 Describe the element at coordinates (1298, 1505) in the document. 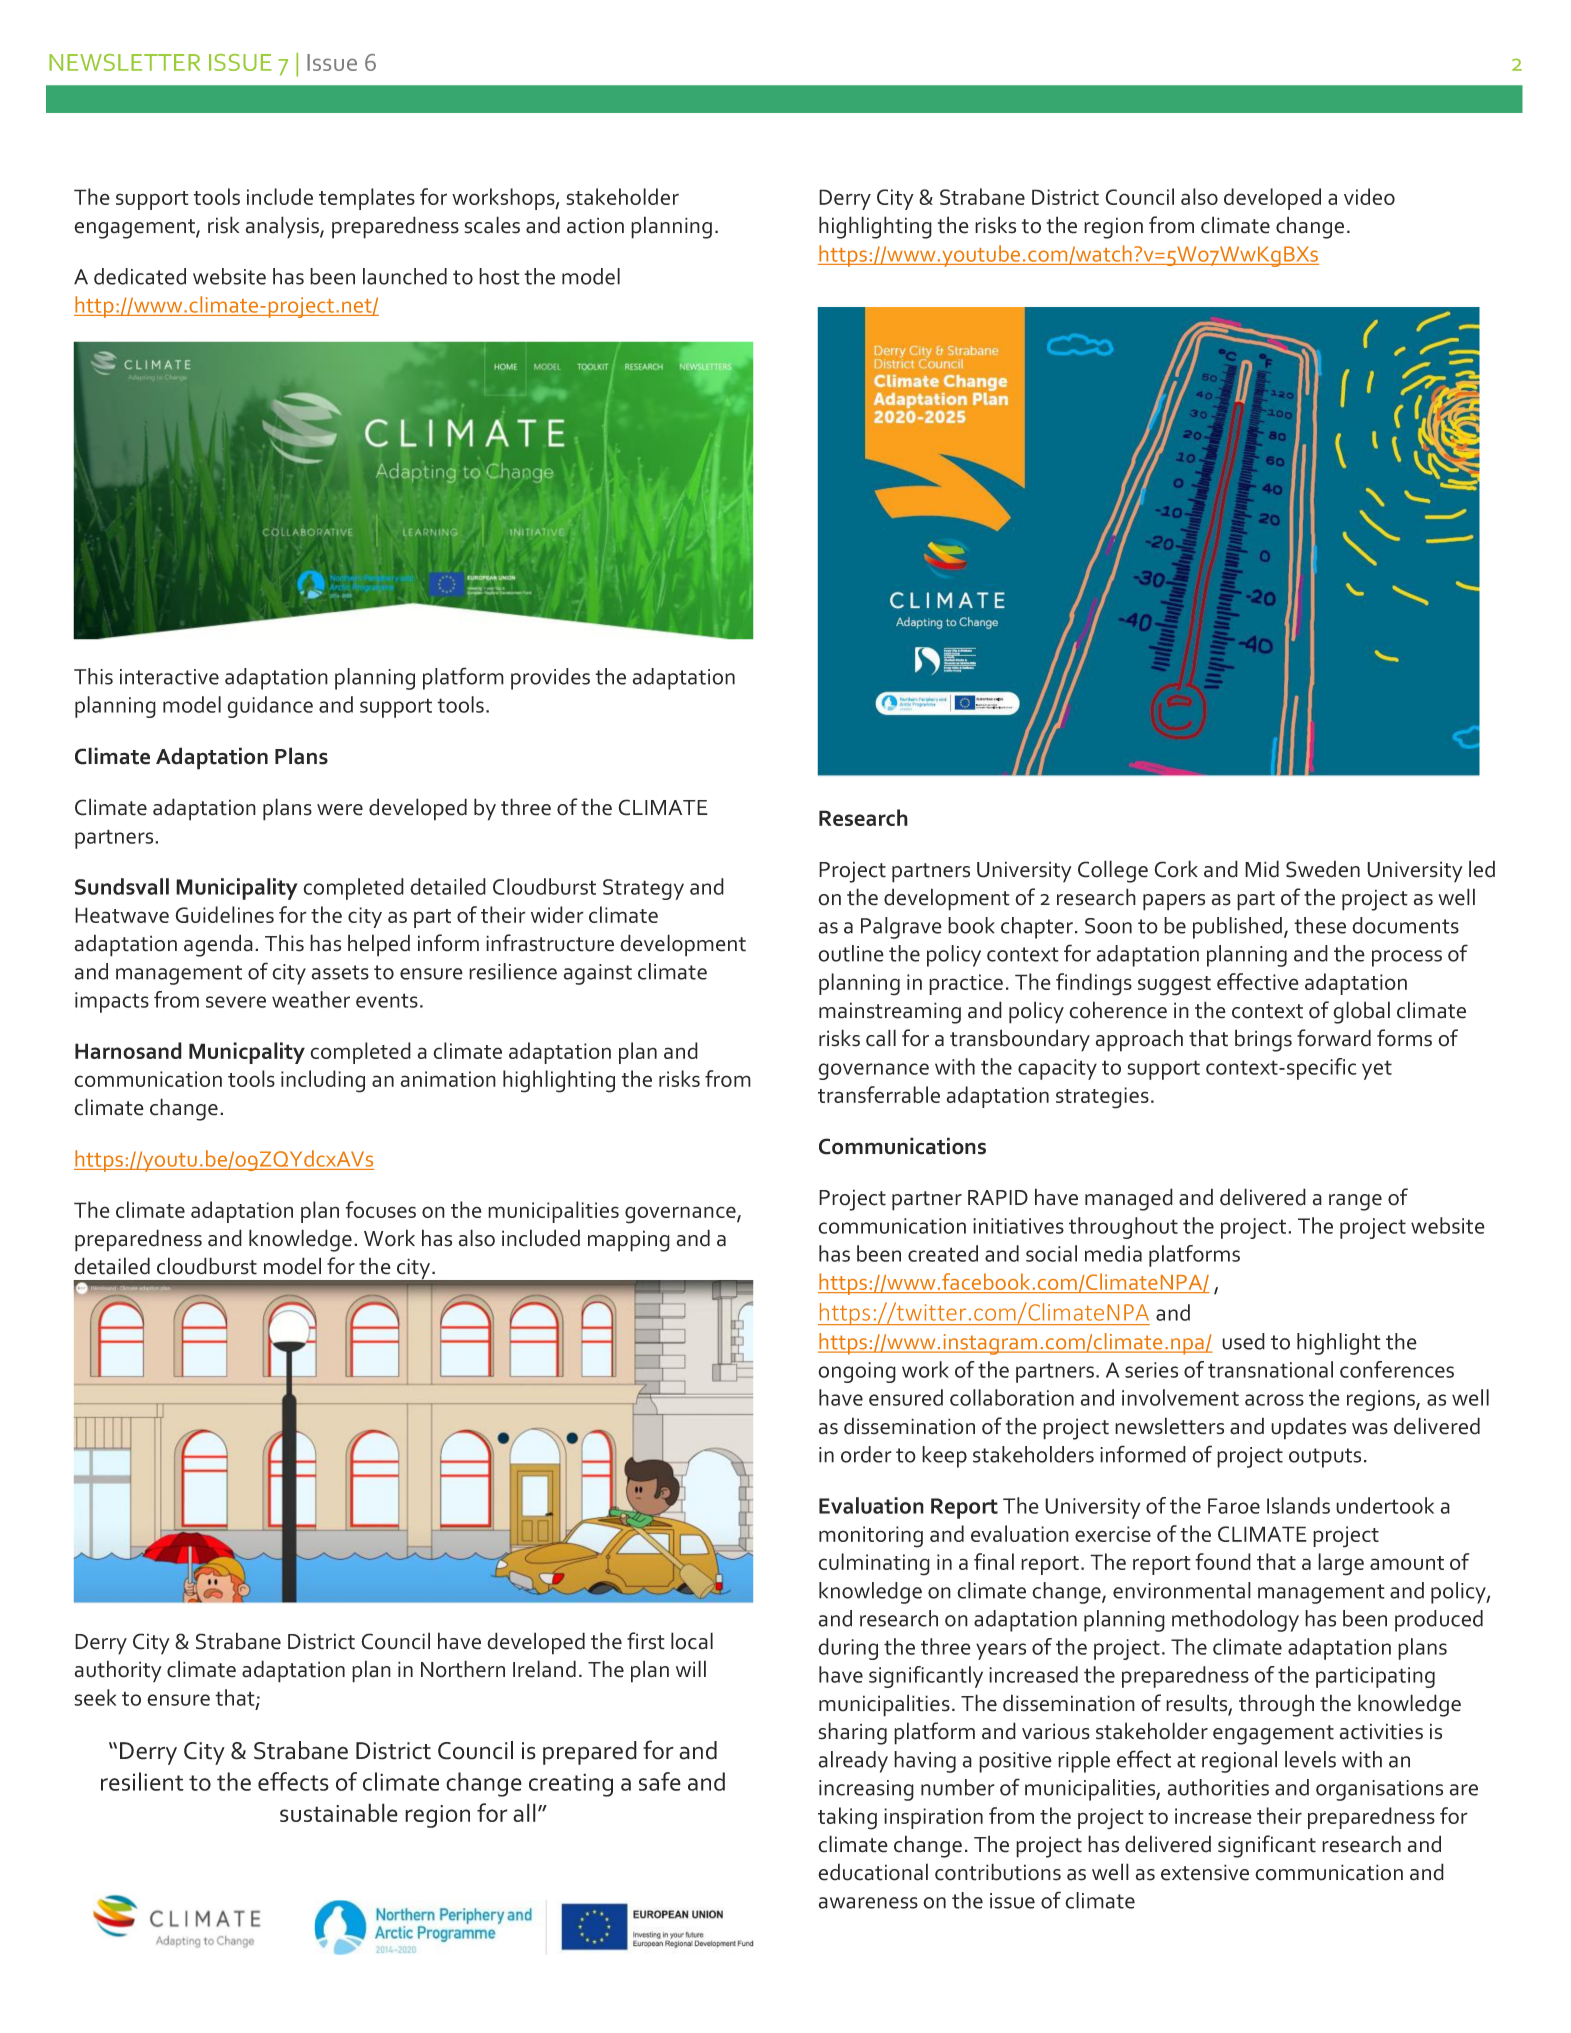

I see `Islands` at that location.
